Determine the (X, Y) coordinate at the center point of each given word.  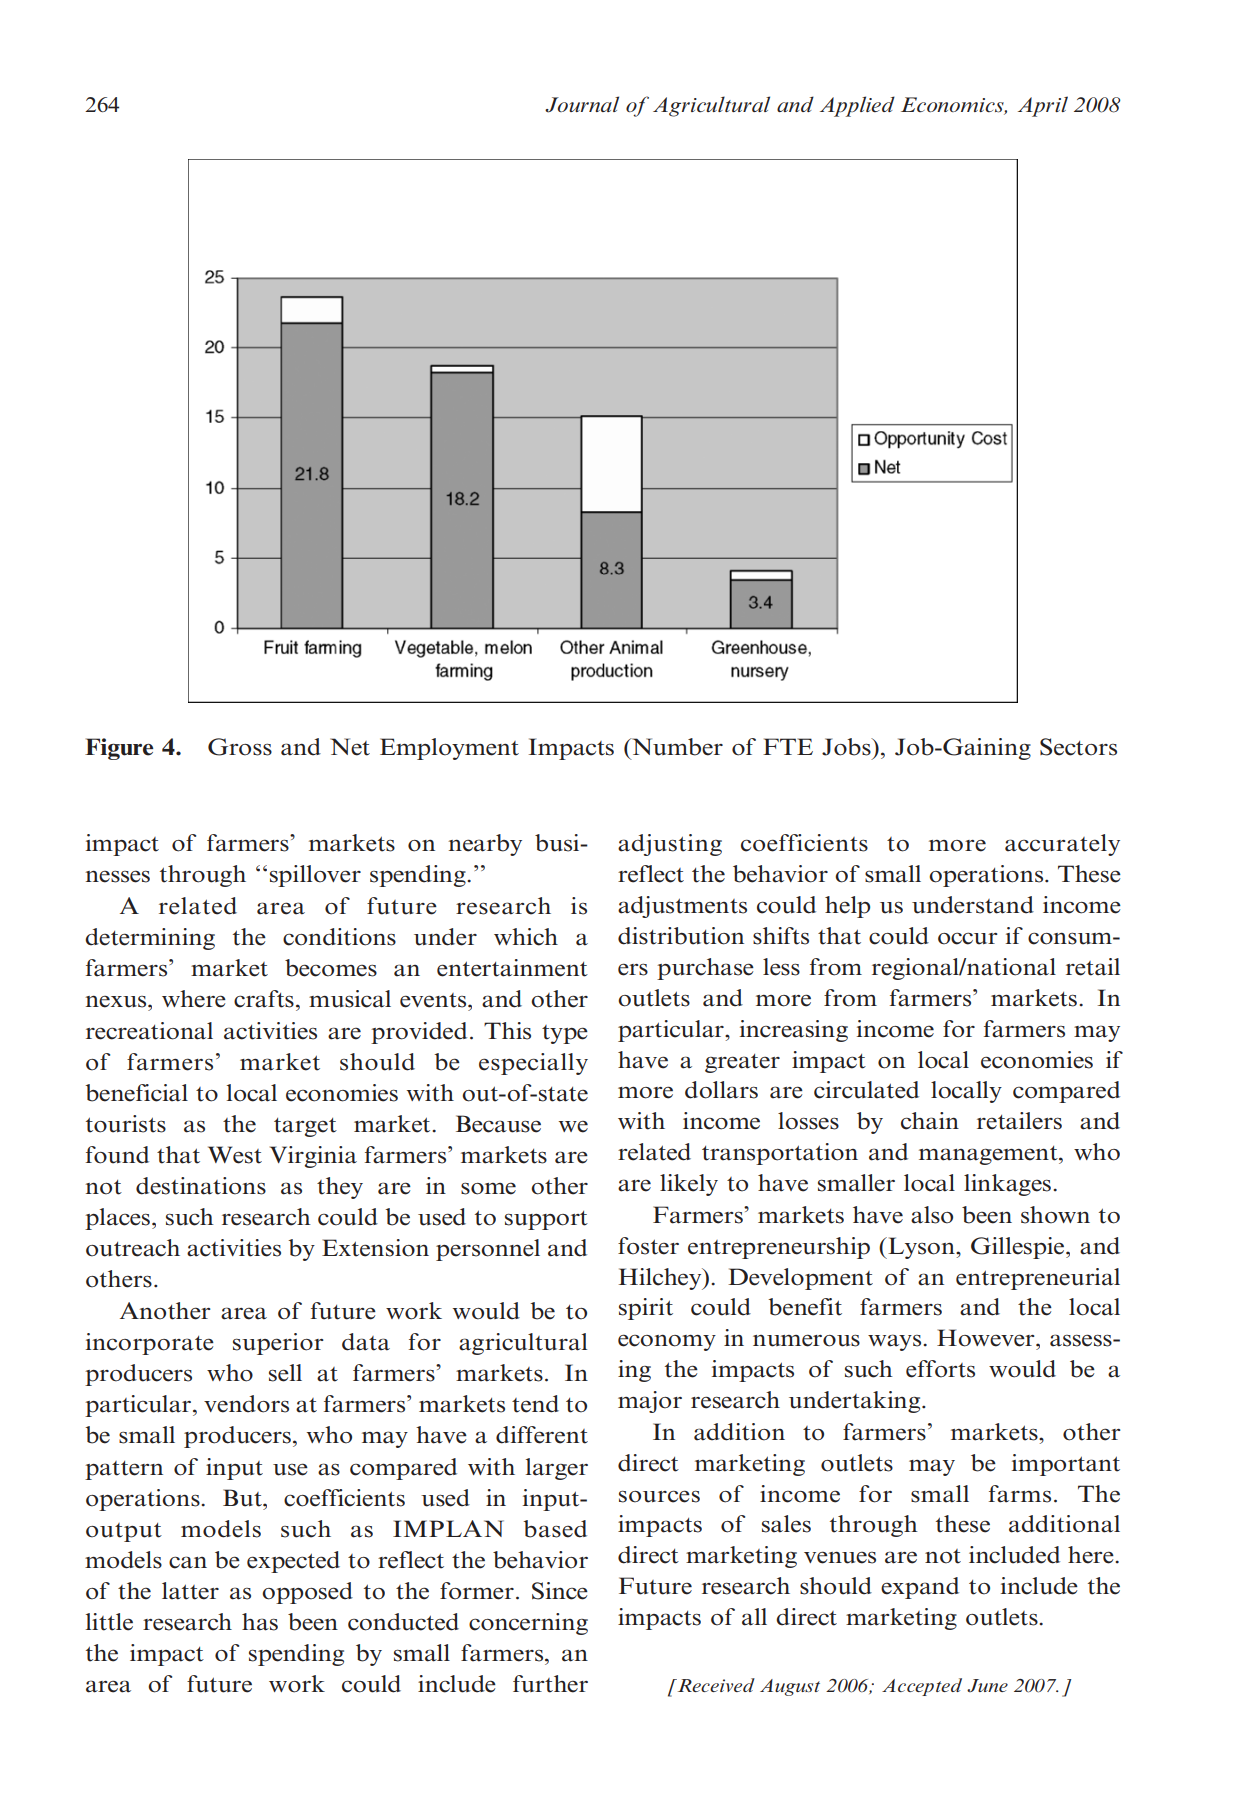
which (526, 937)
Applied (857, 106)
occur (968, 938)
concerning (528, 1624)
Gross (240, 747)
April (1043, 106)
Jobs (847, 747)
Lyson (921, 1248)
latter (190, 1591)
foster (648, 1246)
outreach (133, 1248)
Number (676, 747)
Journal (582, 104)
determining (150, 939)
